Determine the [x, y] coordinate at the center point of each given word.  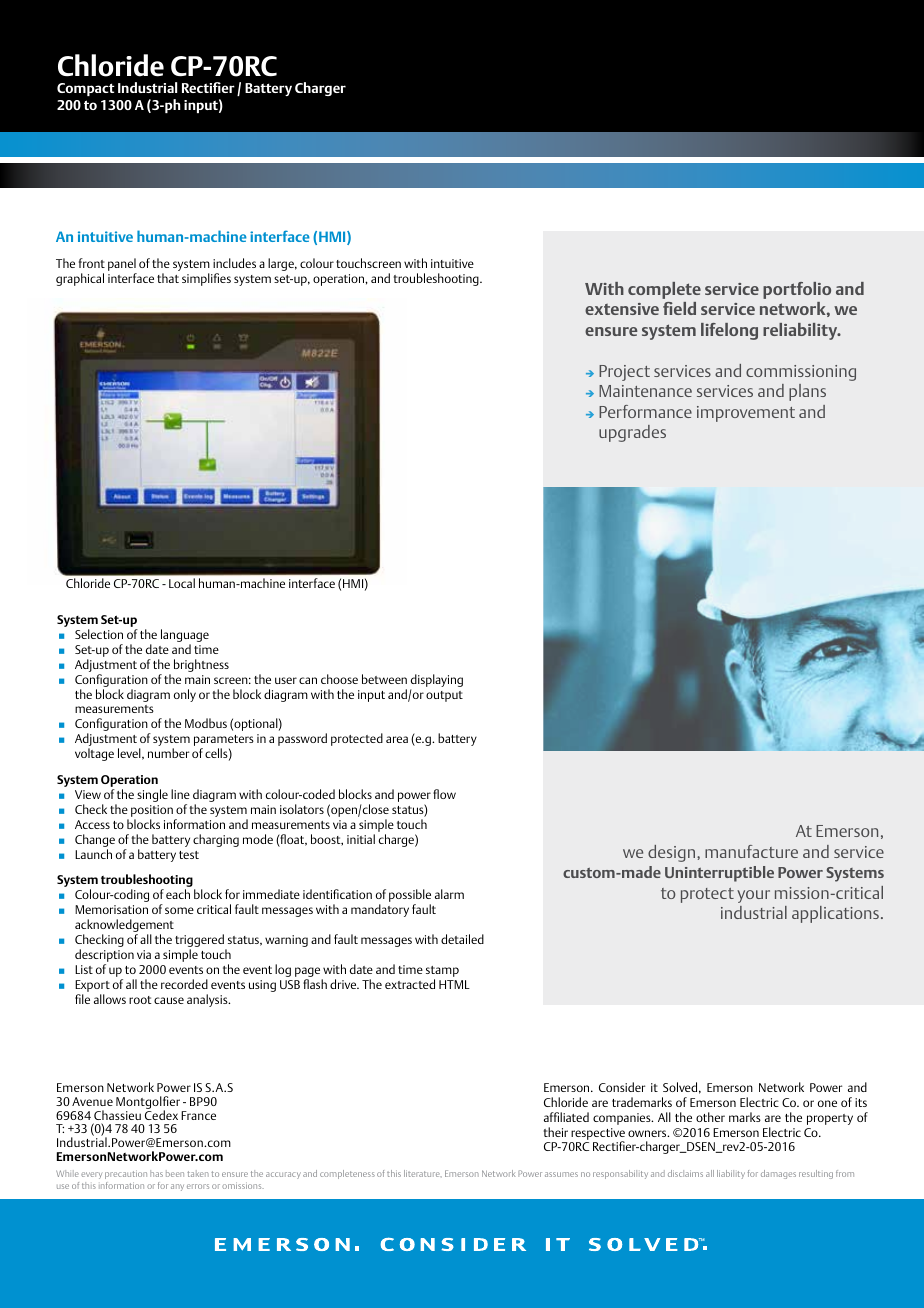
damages [778, 1174]
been [175, 1173]
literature [423, 1173]
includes [234, 263]
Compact [86, 89]
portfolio [797, 290]
